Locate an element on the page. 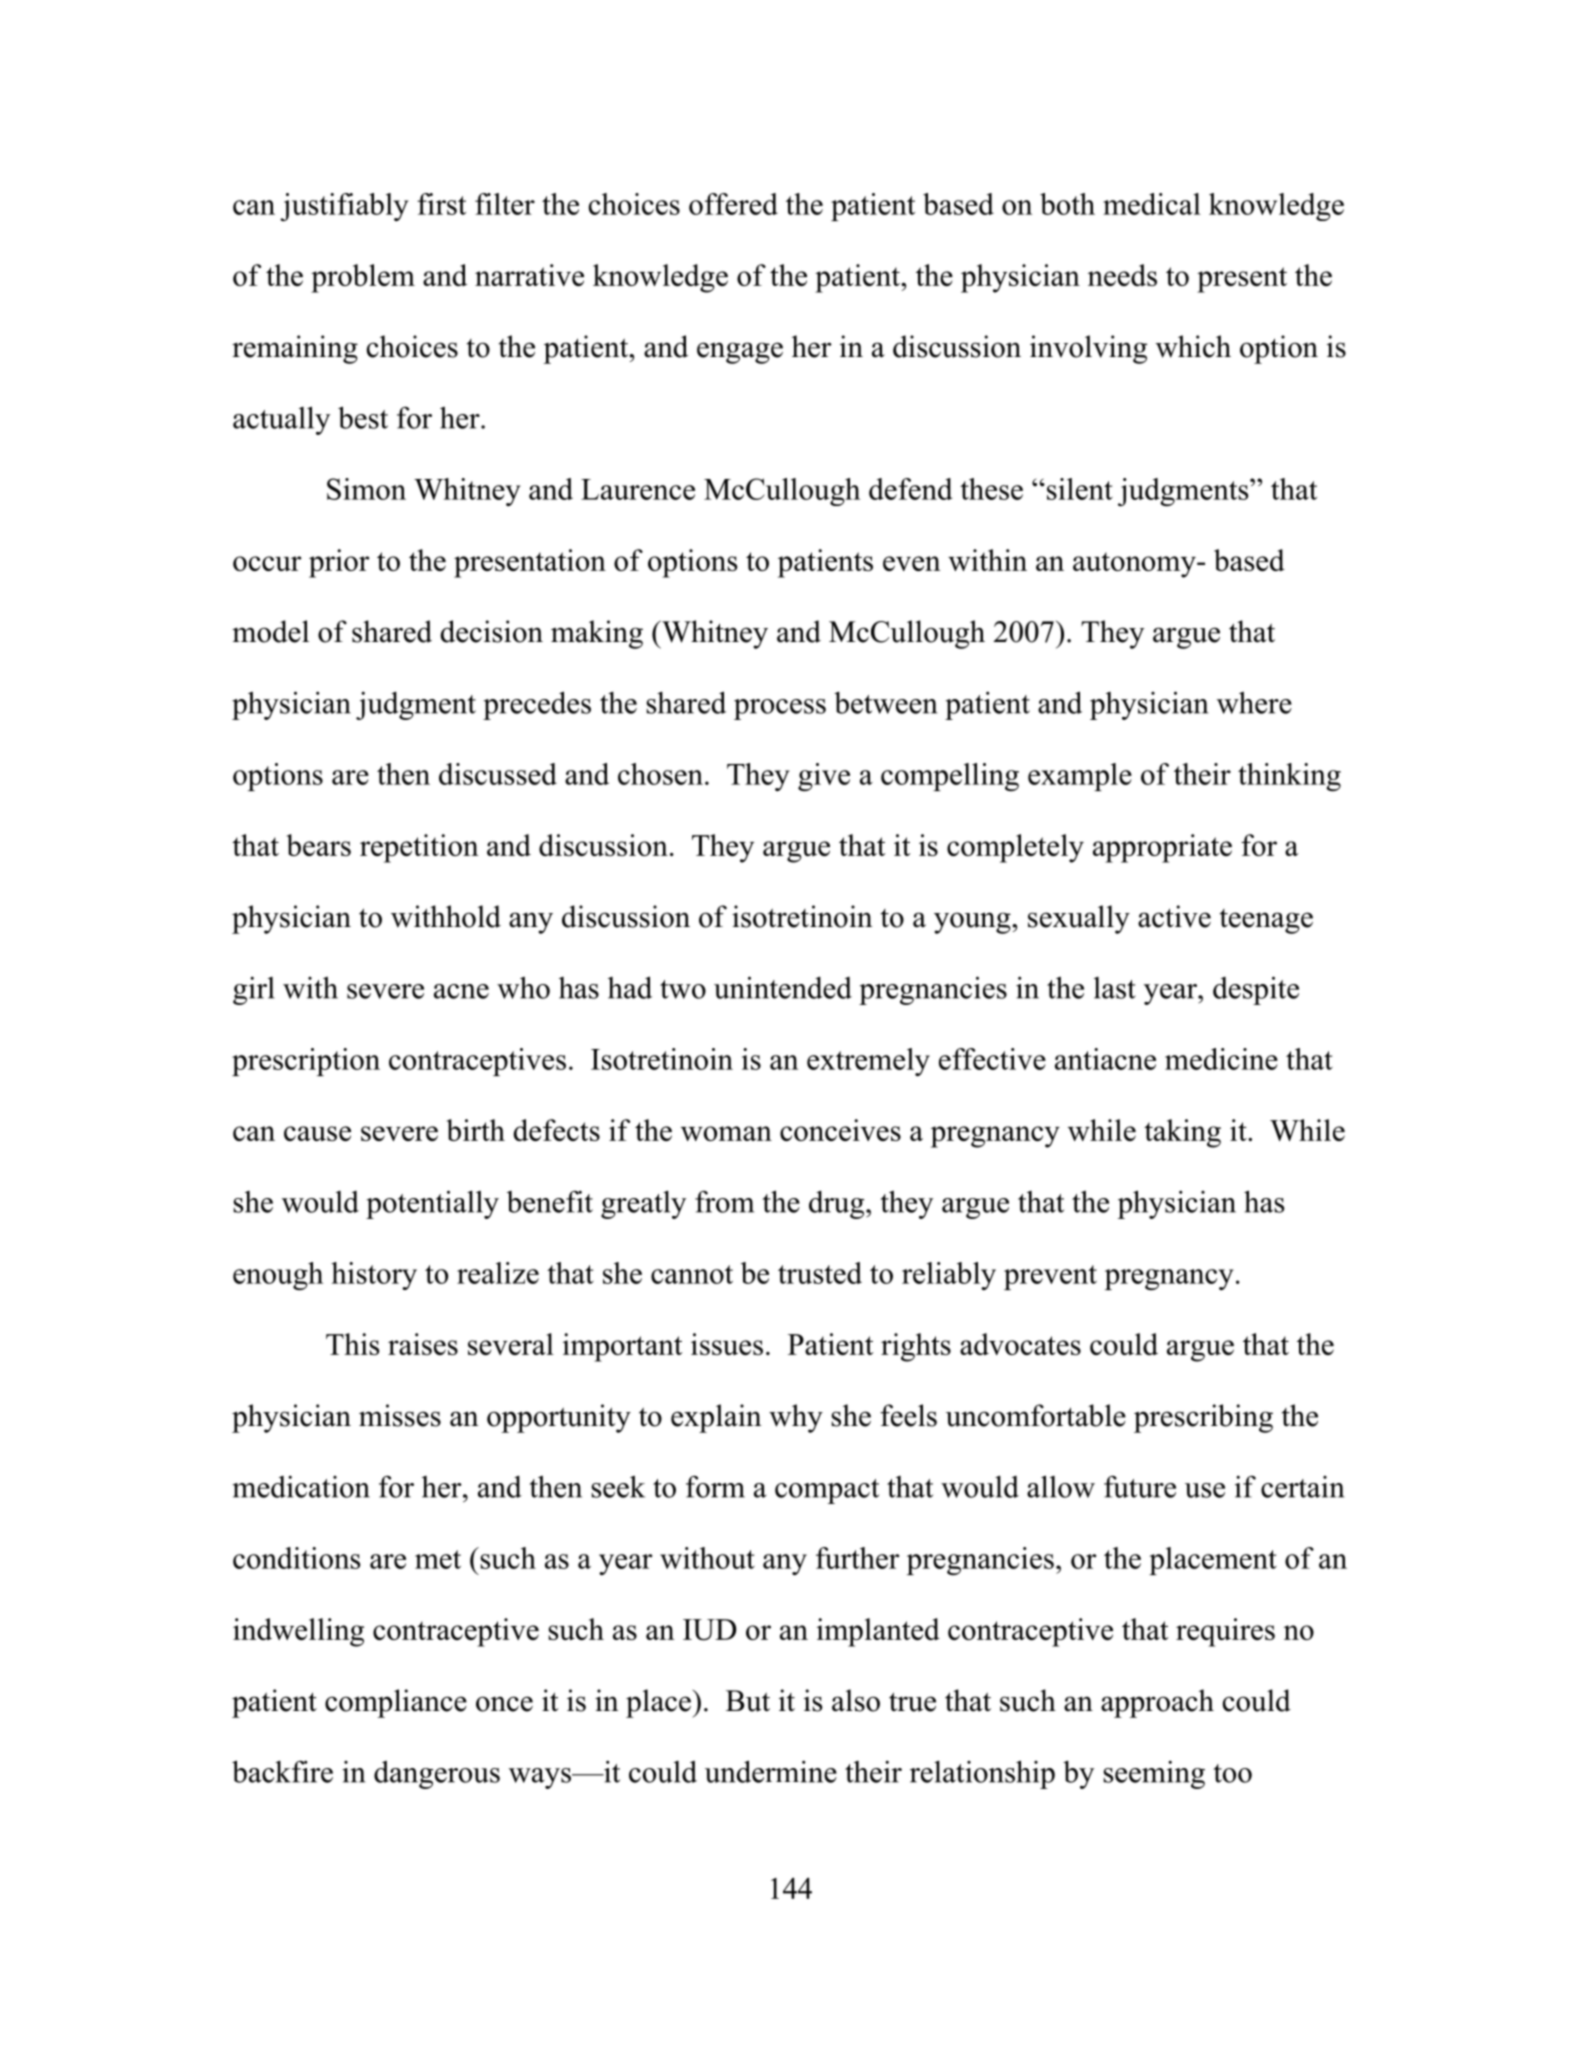 This image has width=1580, height=2045. needs is located at coordinates (1122, 275).
